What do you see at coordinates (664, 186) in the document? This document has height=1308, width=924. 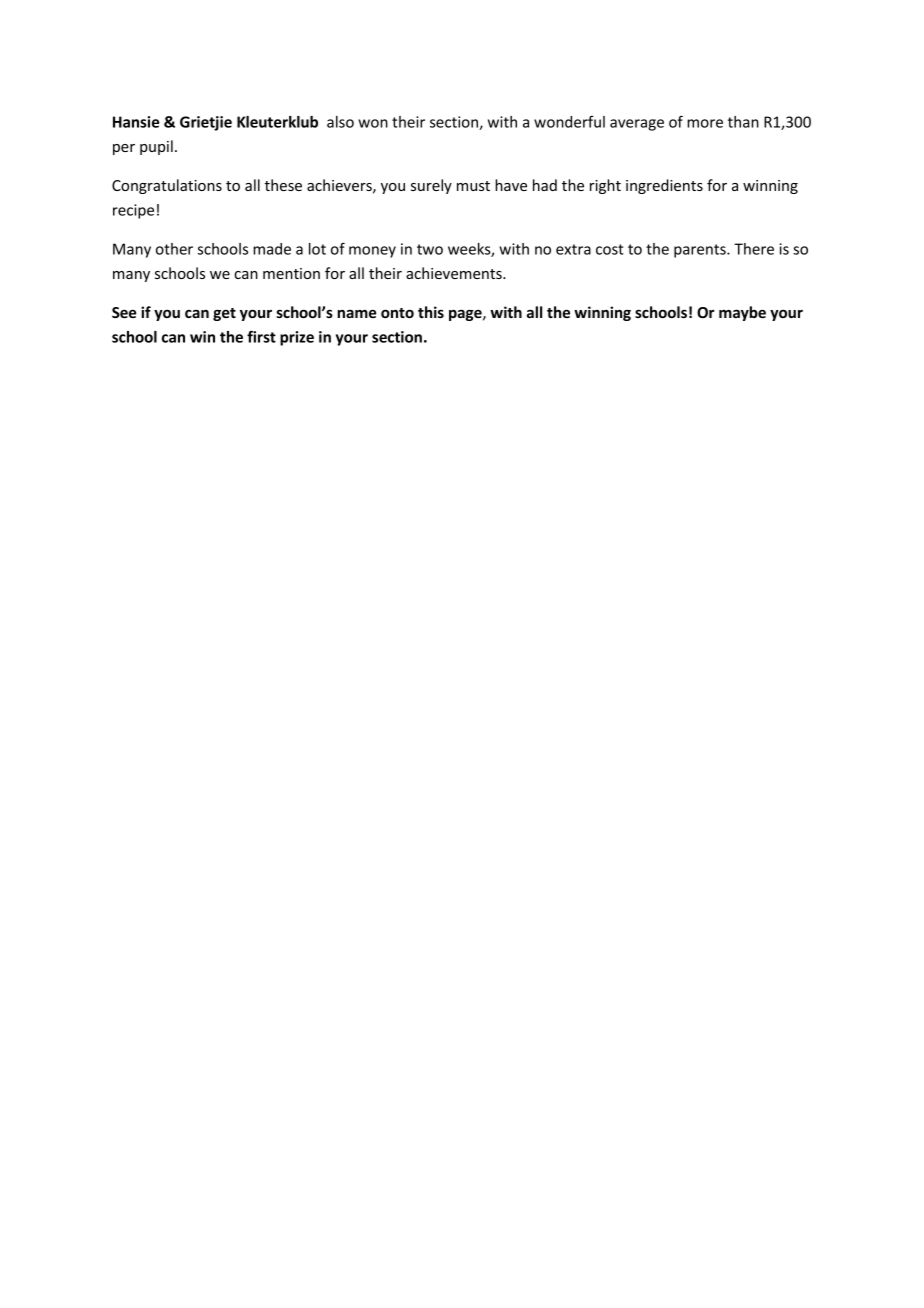 I see `ingredients` at bounding box center [664, 186].
